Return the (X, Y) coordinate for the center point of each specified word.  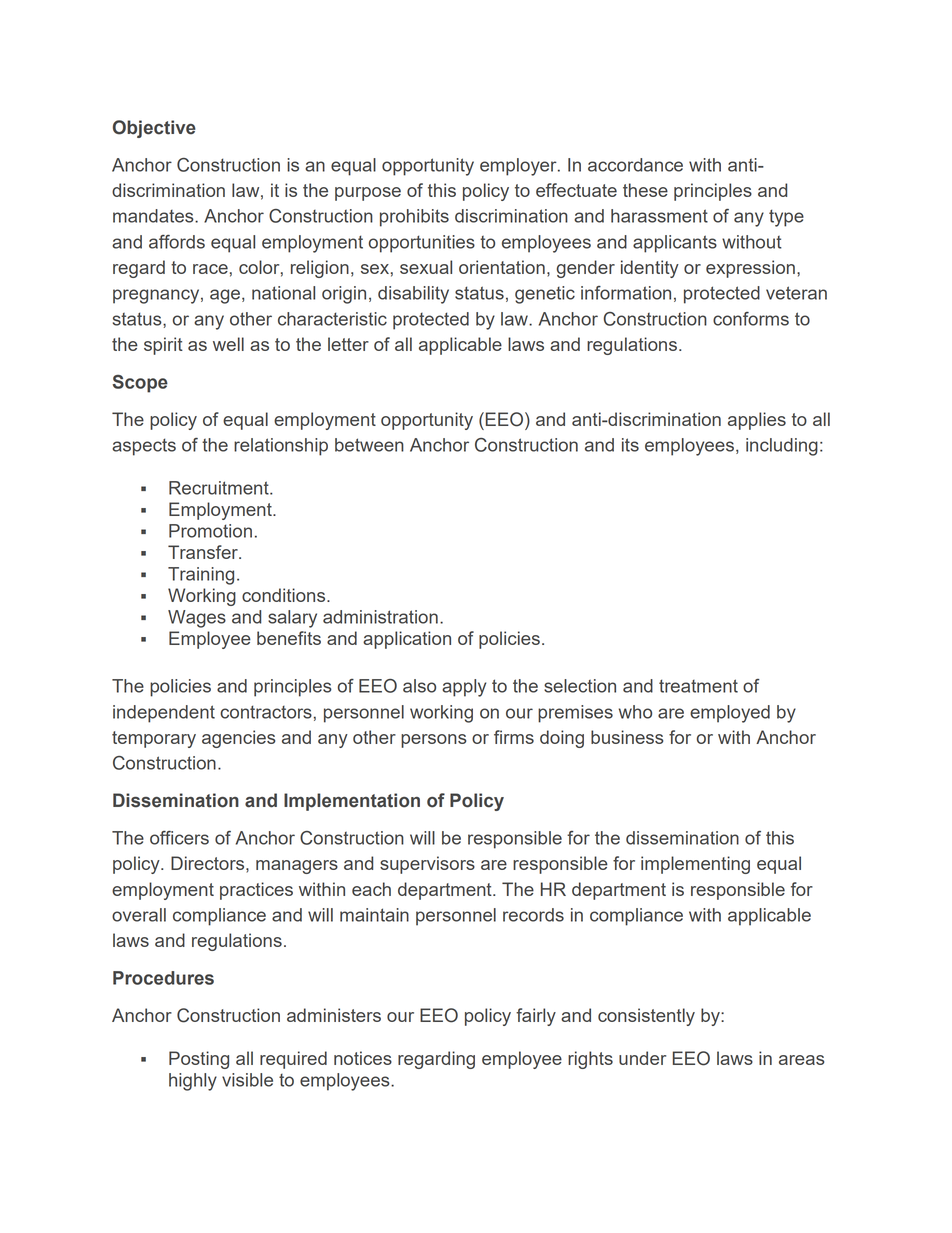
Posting (199, 1060)
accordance (635, 165)
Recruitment (220, 488)
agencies (238, 739)
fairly (536, 1017)
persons (433, 741)
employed (730, 714)
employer (519, 167)
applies (757, 421)
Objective (154, 129)
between (369, 445)
